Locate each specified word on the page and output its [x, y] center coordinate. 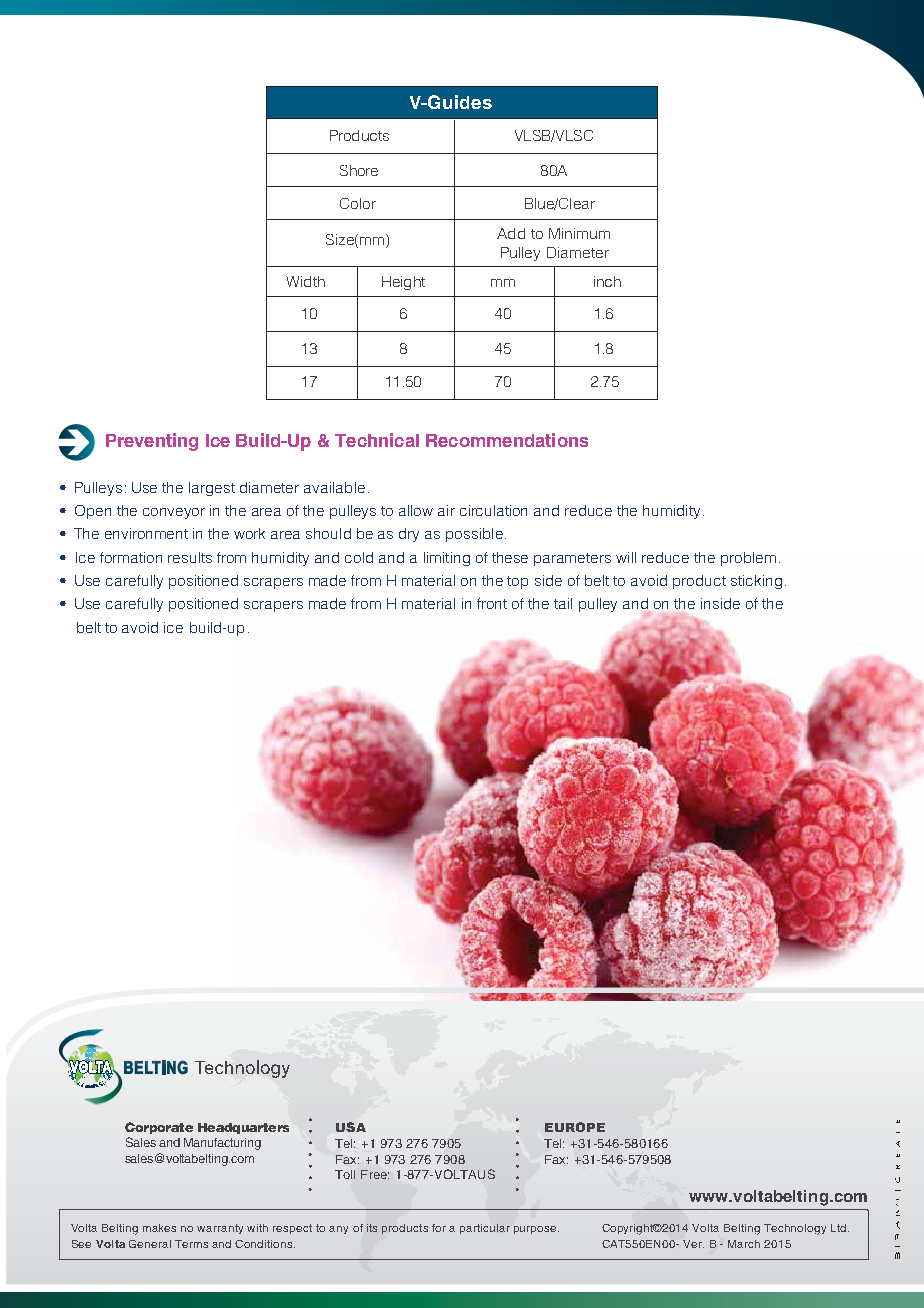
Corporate [159, 1128]
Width [305, 281]
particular [485, 1229]
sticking [756, 582]
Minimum [579, 233]
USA [351, 1127]
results [190, 557]
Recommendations [507, 440]
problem [748, 559]
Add [511, 233]
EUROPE [575, 1127]
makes [159, 1228]
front [492, 603]
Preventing [152, 442]
